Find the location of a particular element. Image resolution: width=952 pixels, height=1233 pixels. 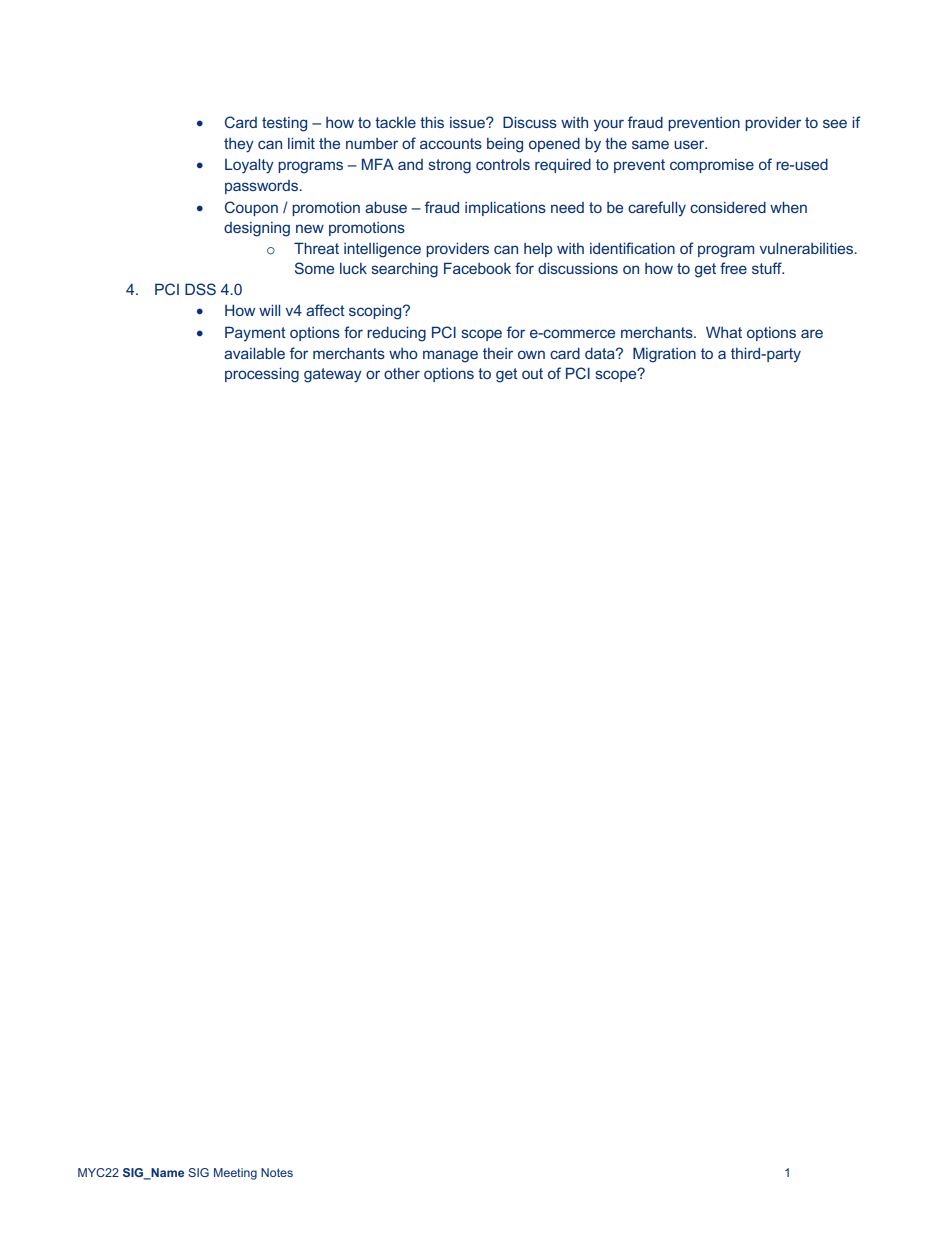

processing is located at coordinates (262, 375).
